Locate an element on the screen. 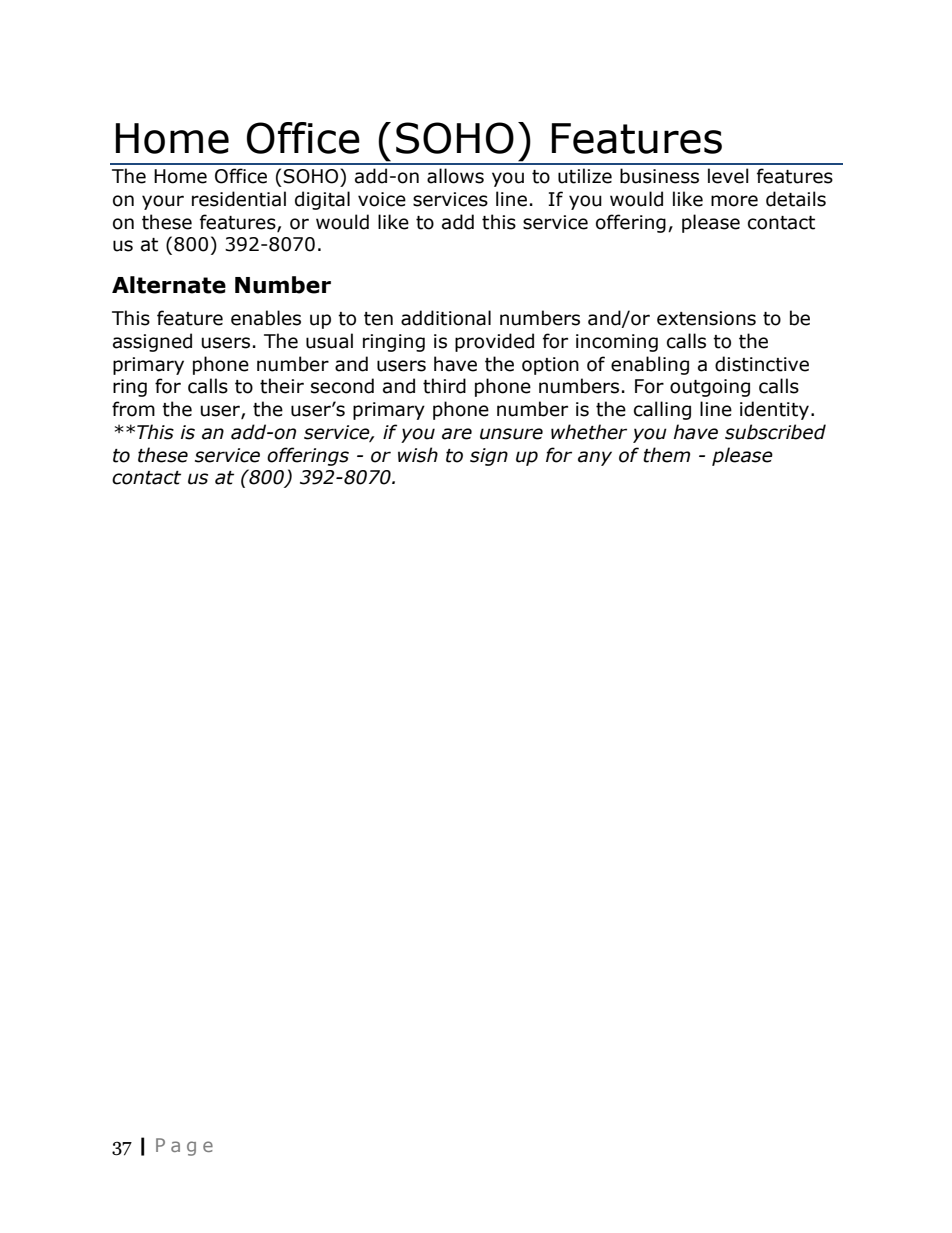 Image resolution: width=952 pixels, height=1233 pixels. additional is located at coordinates (446, 318).
